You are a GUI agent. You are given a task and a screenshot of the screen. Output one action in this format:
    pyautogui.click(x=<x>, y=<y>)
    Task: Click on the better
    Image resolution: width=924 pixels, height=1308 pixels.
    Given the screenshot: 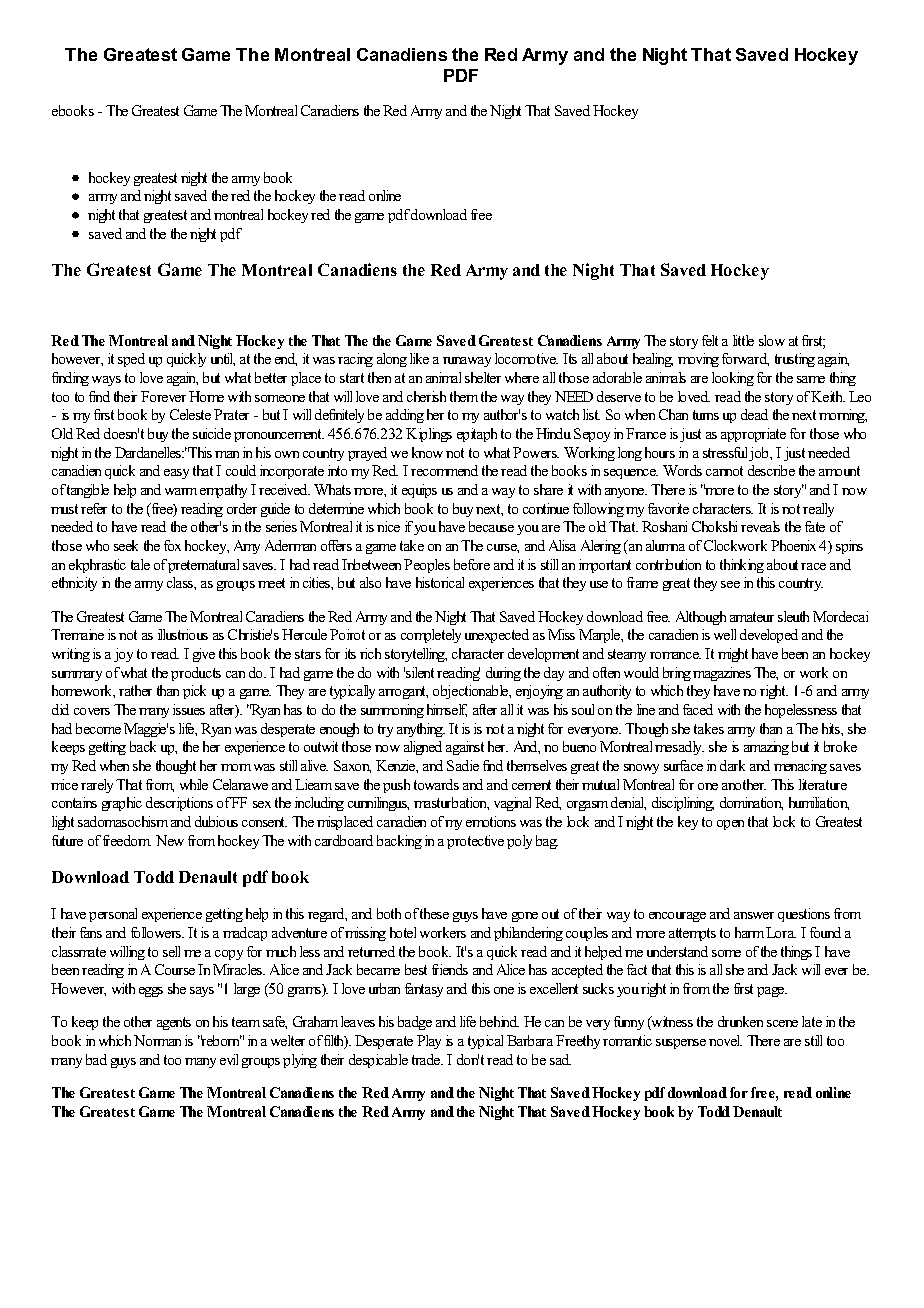 What is the action you would take?
    pyautogui.click(x=271, y=377)
